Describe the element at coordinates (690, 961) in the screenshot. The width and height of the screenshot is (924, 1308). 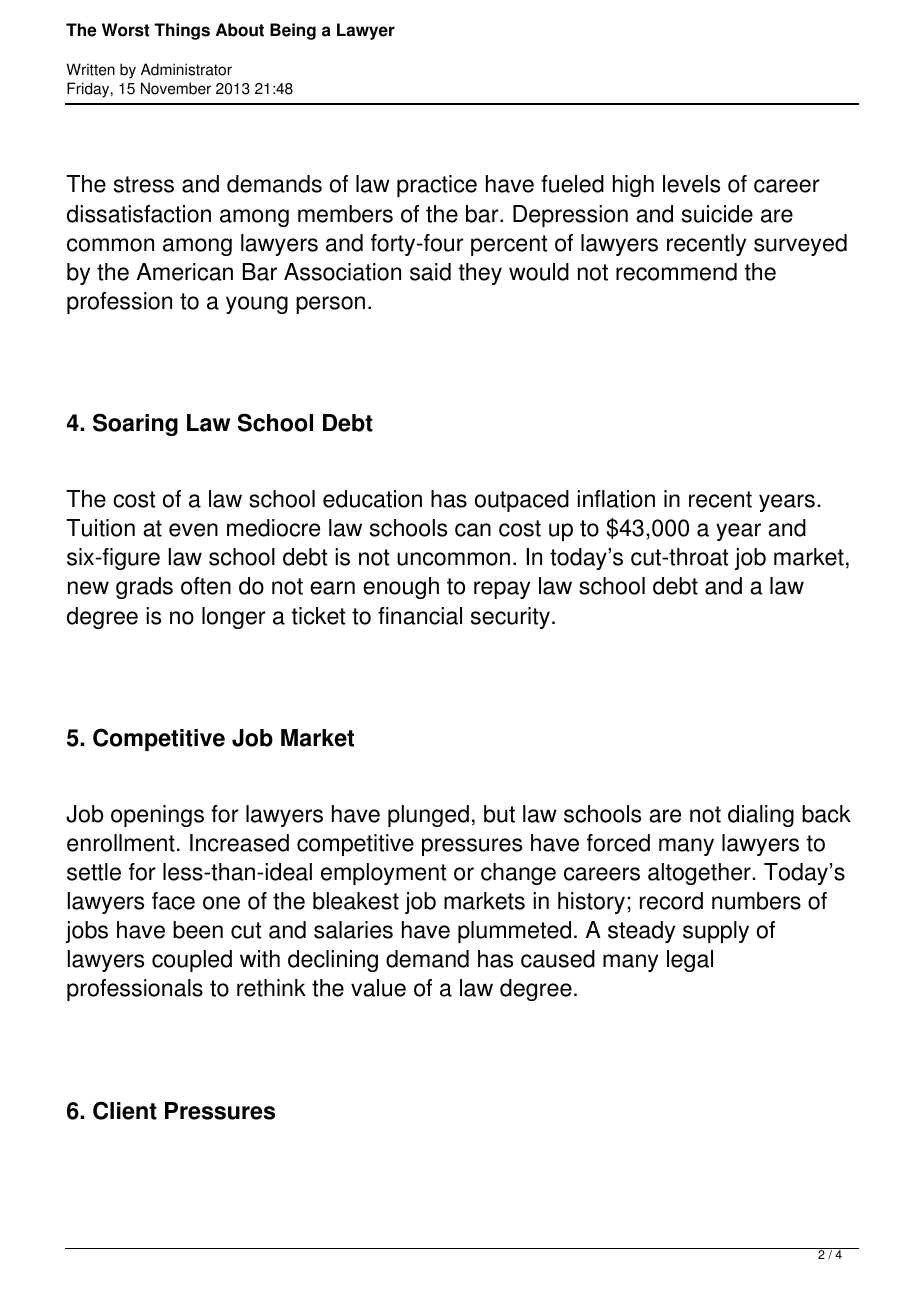
I see `legal` at that location.
